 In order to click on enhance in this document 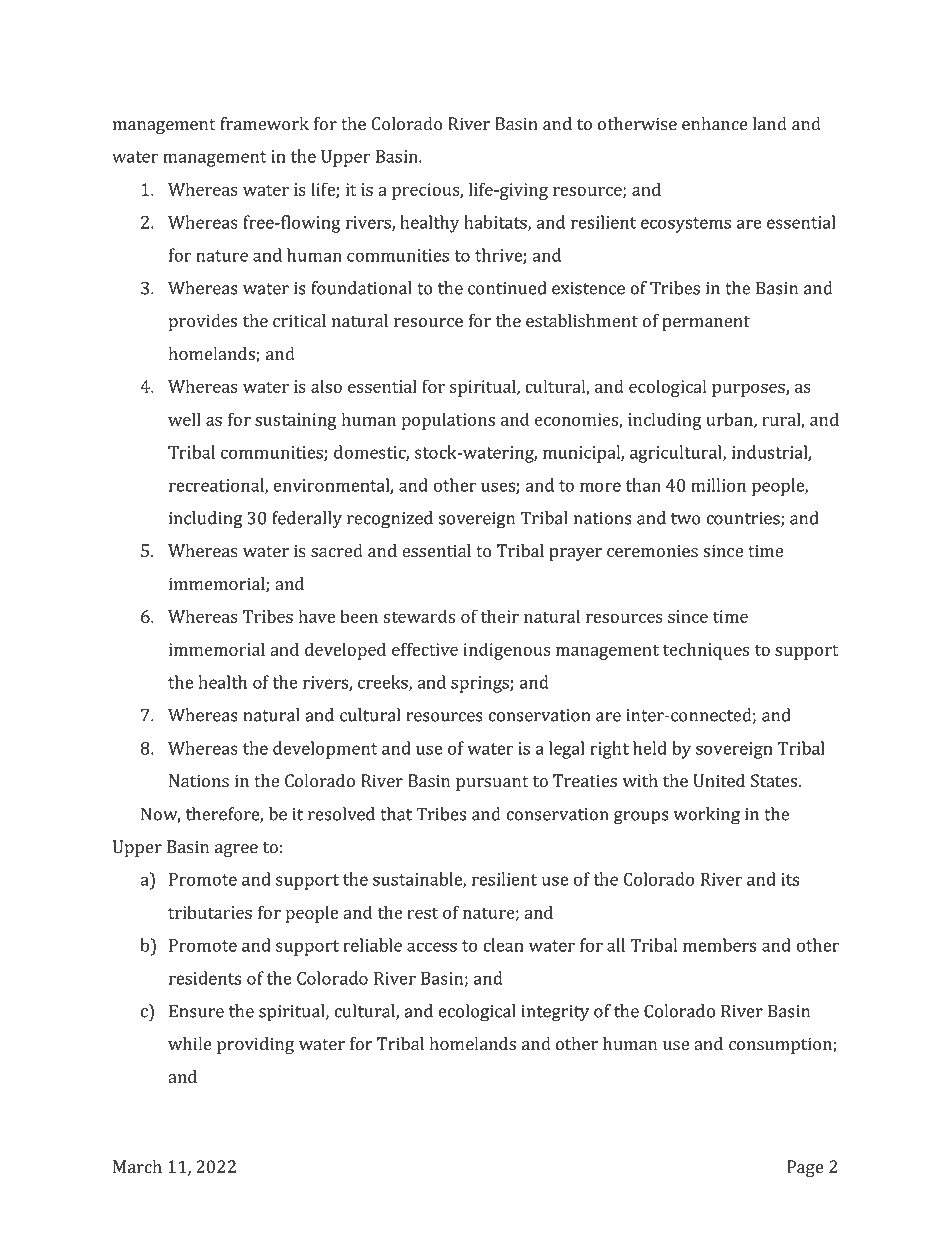, I will do `click(715, 124)`.
